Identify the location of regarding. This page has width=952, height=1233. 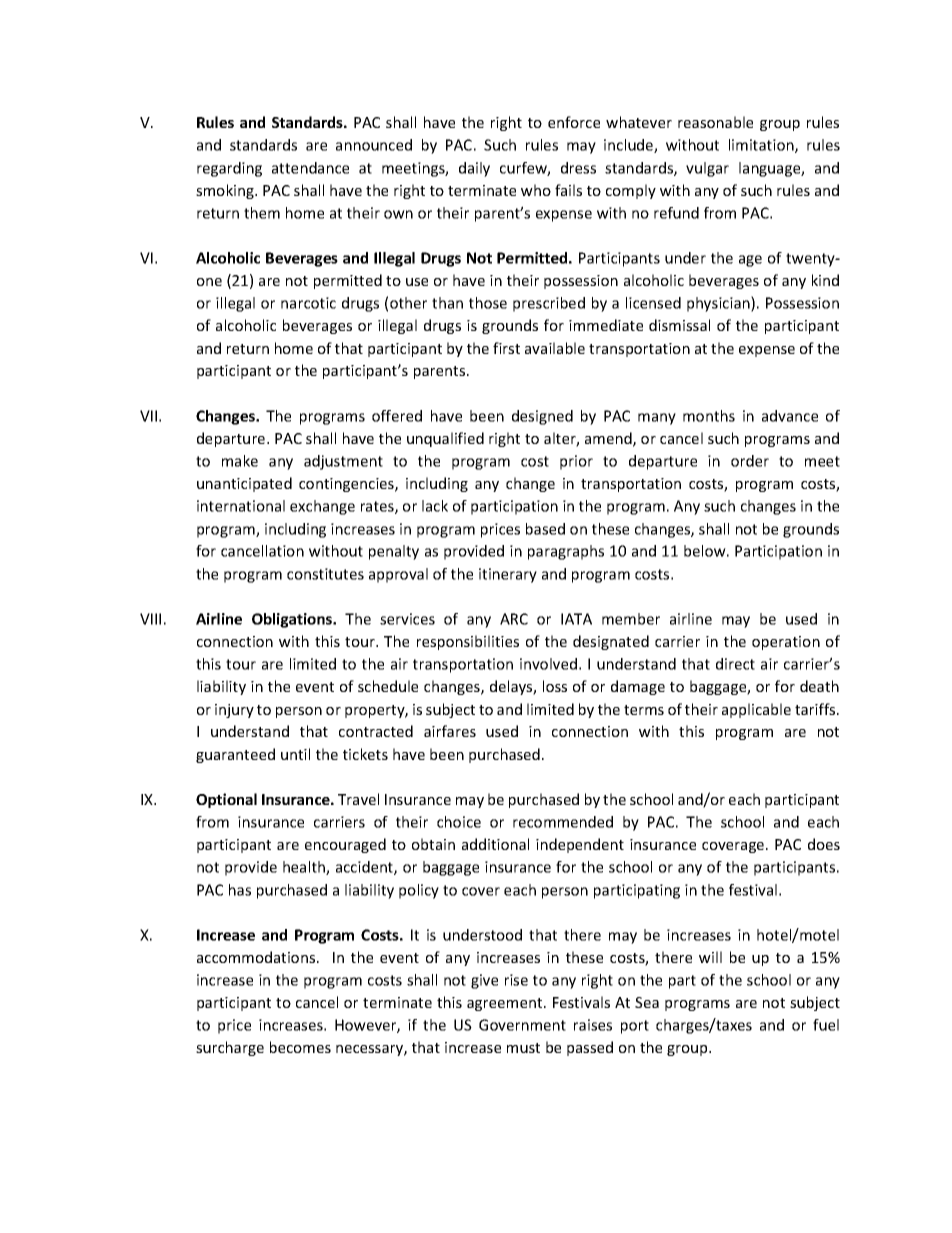
(229, 169).
